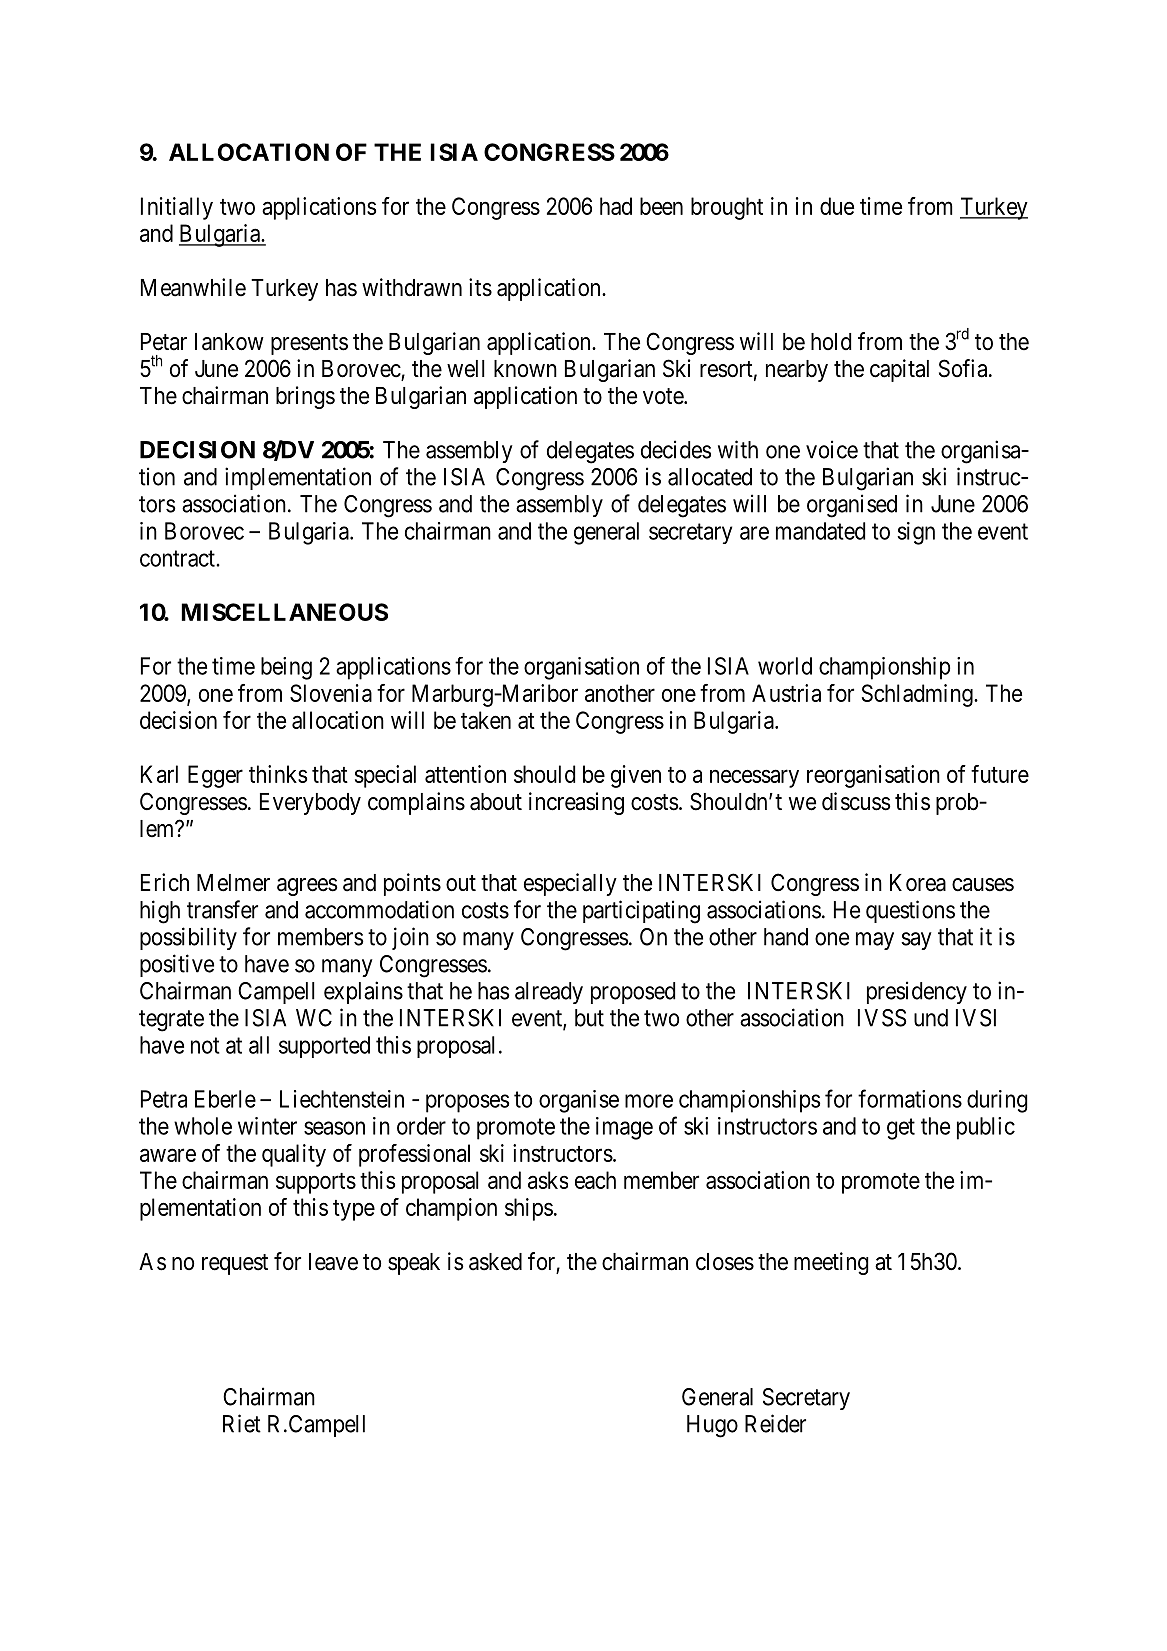 Image resolution: width=1167 pixels, height=1651 pixels. Describe the element at coordinates (837, 206) in the screenshot. I see `due` at that location.
